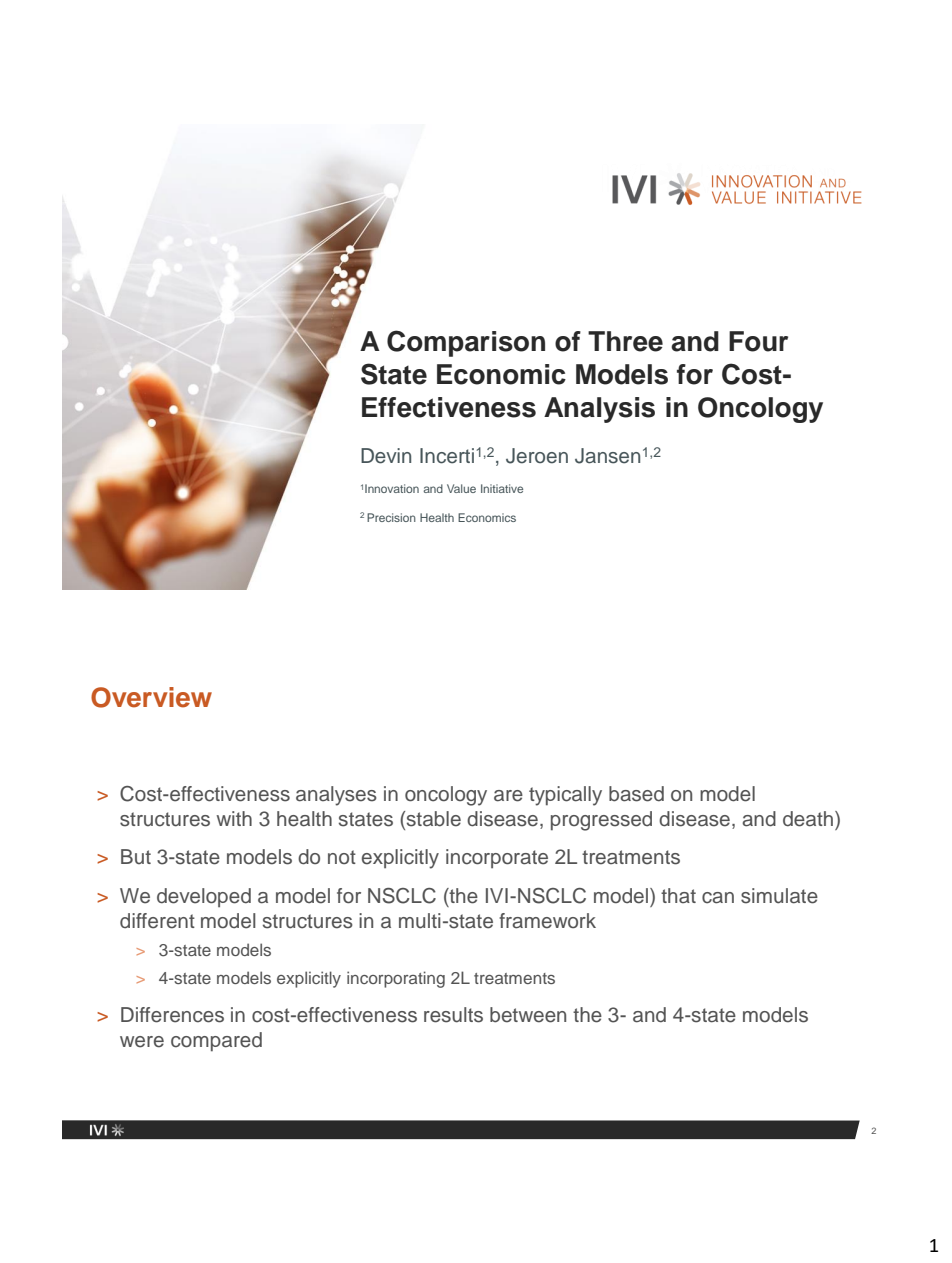  What do you see at coordinates (636, 794) in the screenshot?
I see `based` at bounding box center [636, 794].
